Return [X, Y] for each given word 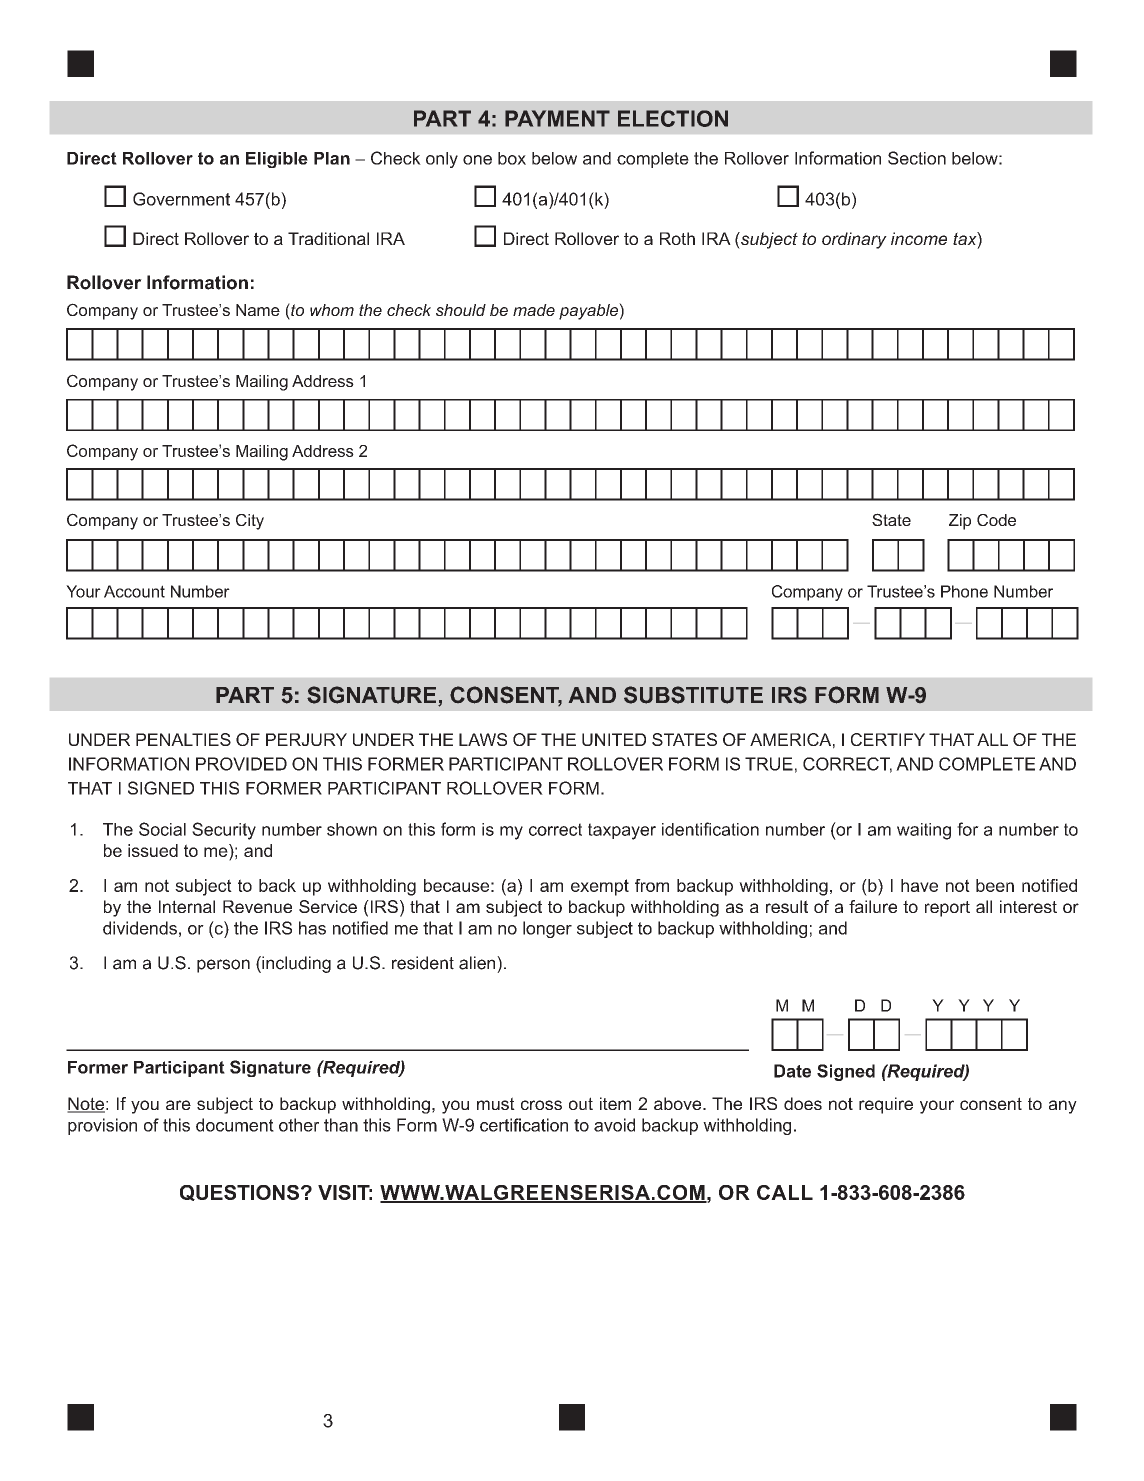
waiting [924, 831]
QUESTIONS [239, 1193]
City [250, 522]
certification [524, 1125]
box [512, 158]
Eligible [277, 160]
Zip [960, 522]
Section [917, 158]
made [534, 310]
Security [224, 831]
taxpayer [622, 831]
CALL [785, 1192]
